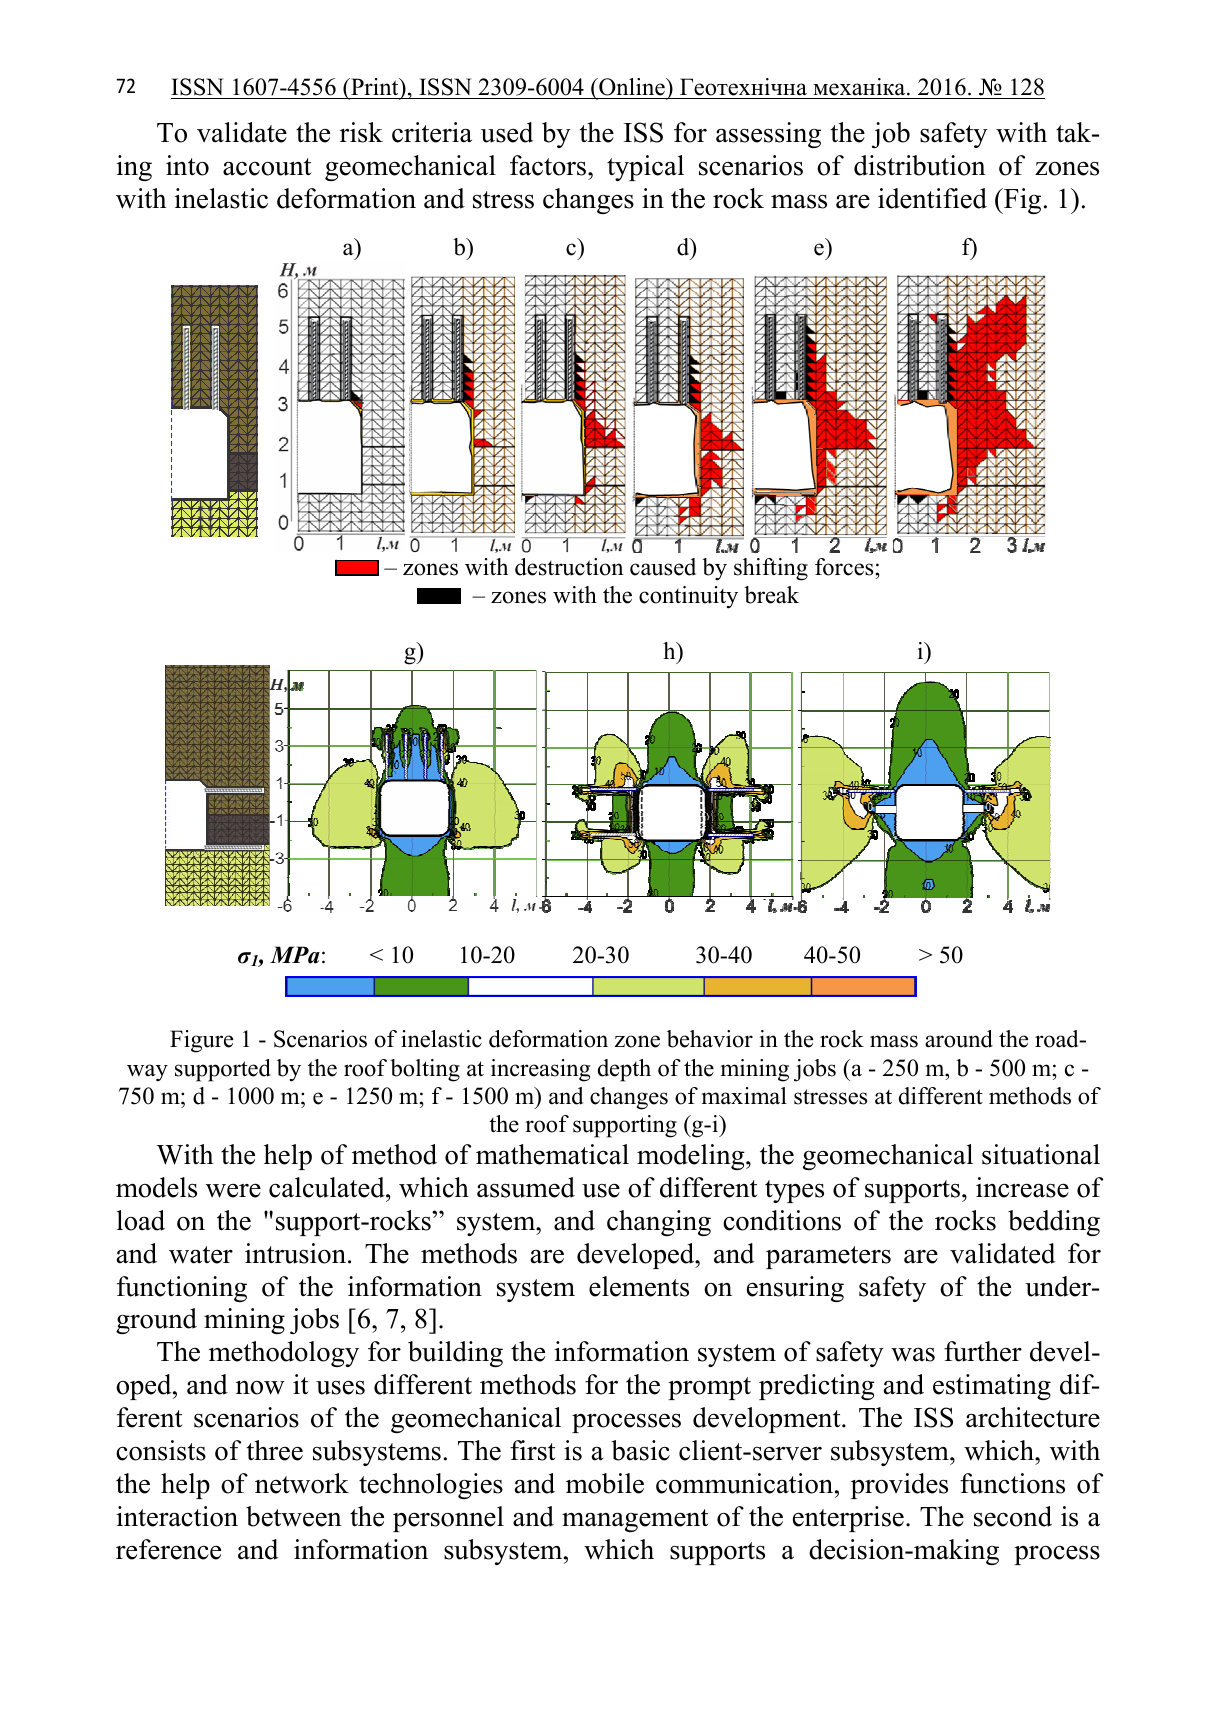  What do you see at coordinates (920, 165) in the screenshot?
I see `distribution` at bounding box center [920, 165].
